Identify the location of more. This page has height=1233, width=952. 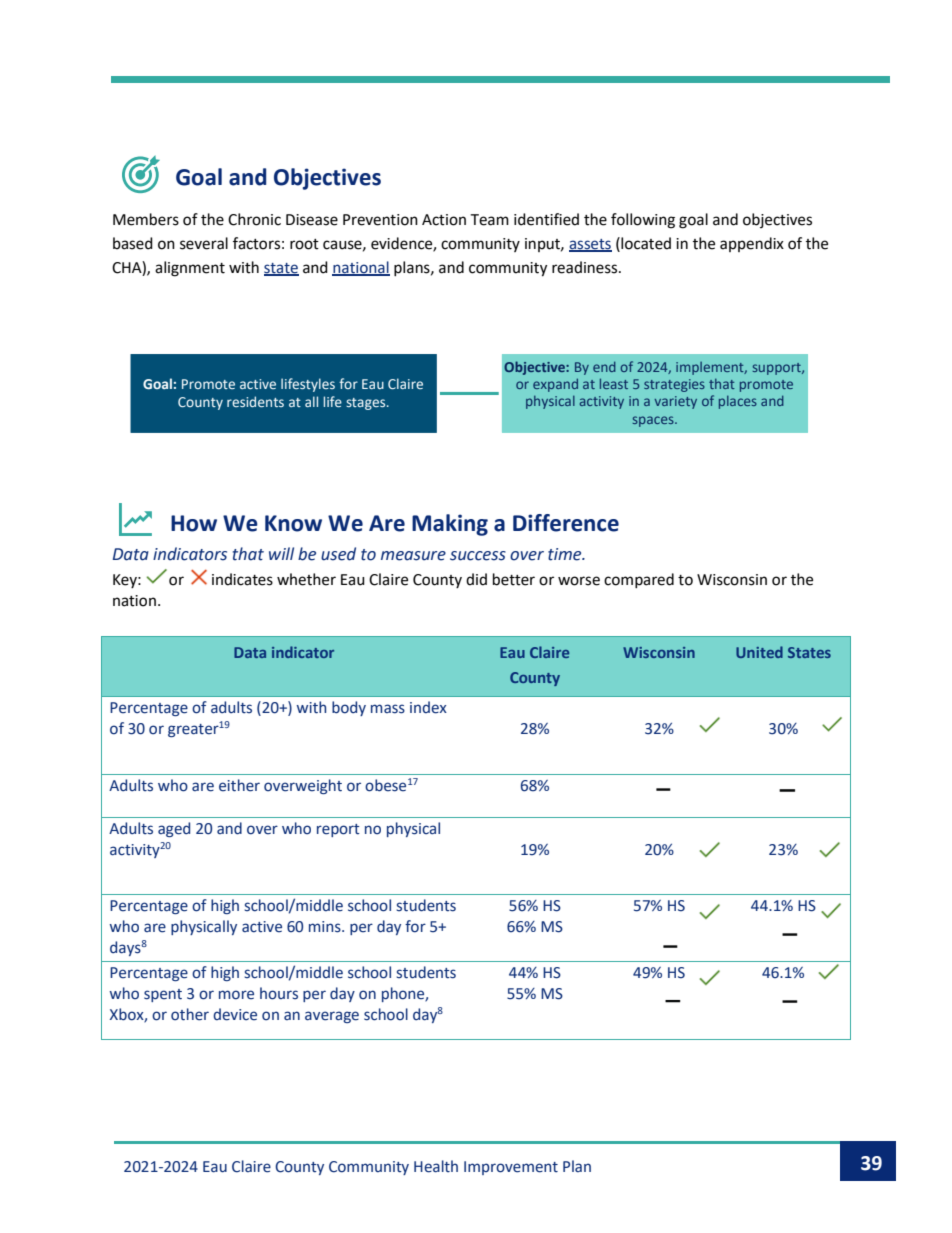
(236, 995).
